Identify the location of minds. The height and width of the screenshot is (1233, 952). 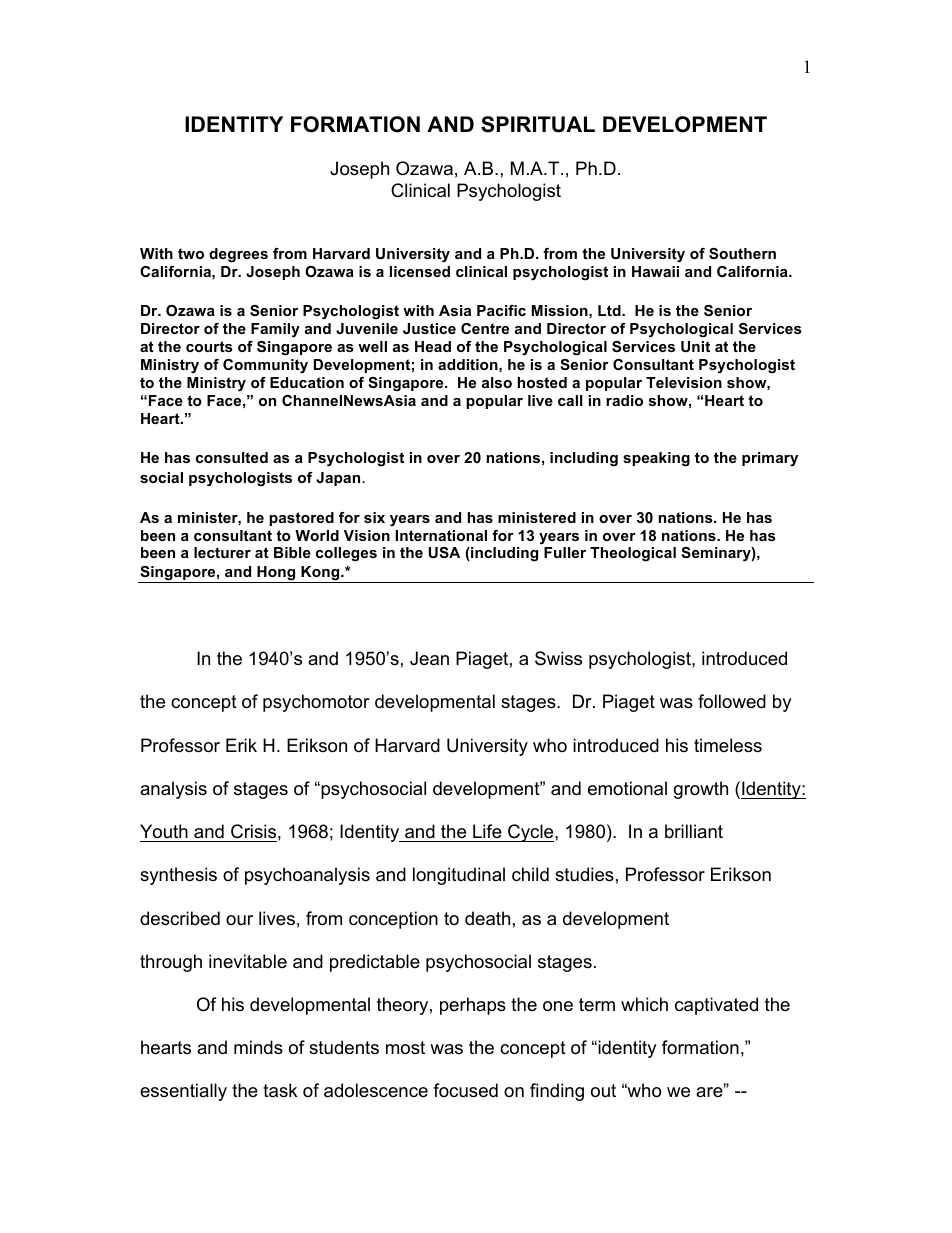
(258, 1047).
